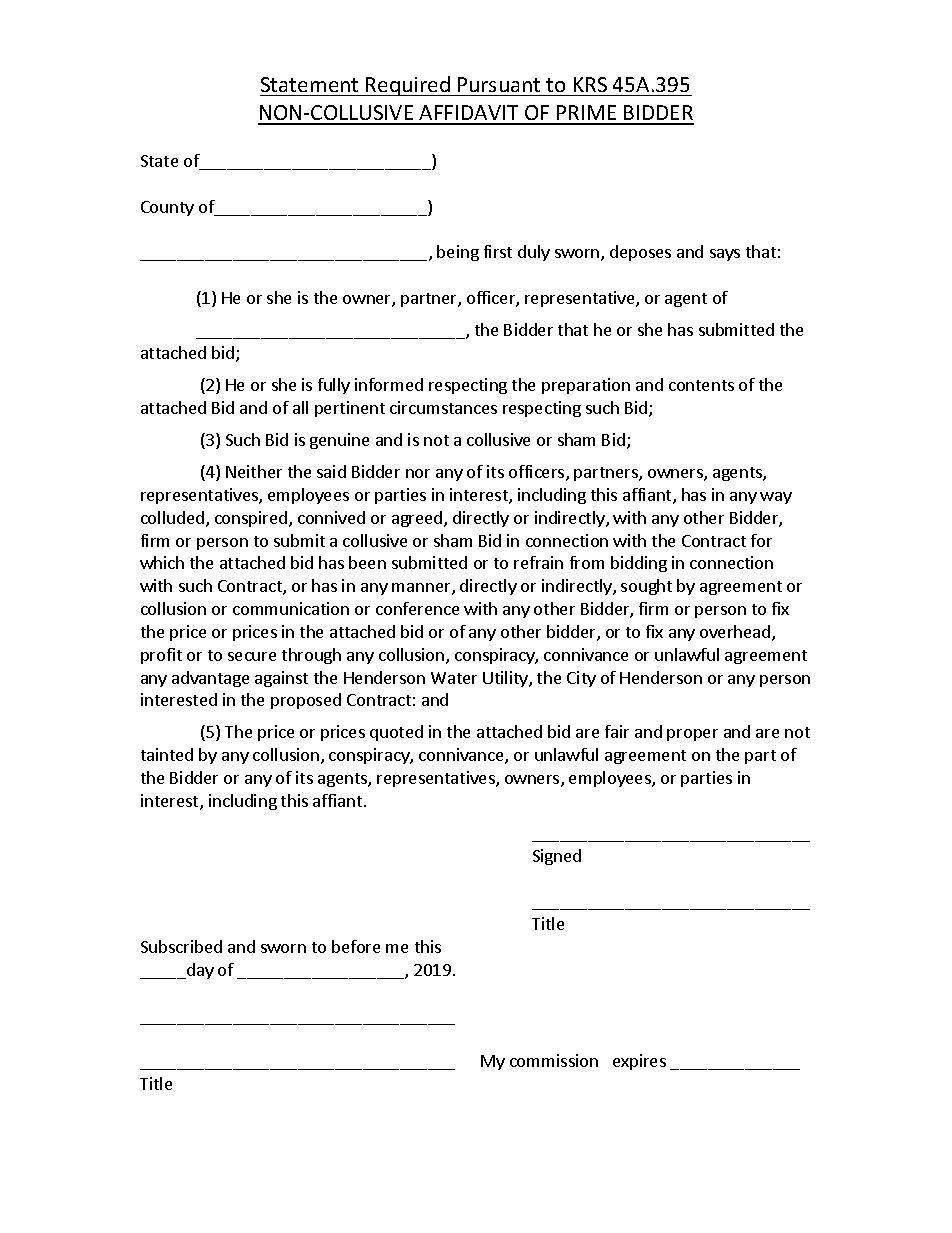 The height and width of the document is (1233, 952). Describe the element at coordinates (334, 386) in the document. I see `fully` at that location.
